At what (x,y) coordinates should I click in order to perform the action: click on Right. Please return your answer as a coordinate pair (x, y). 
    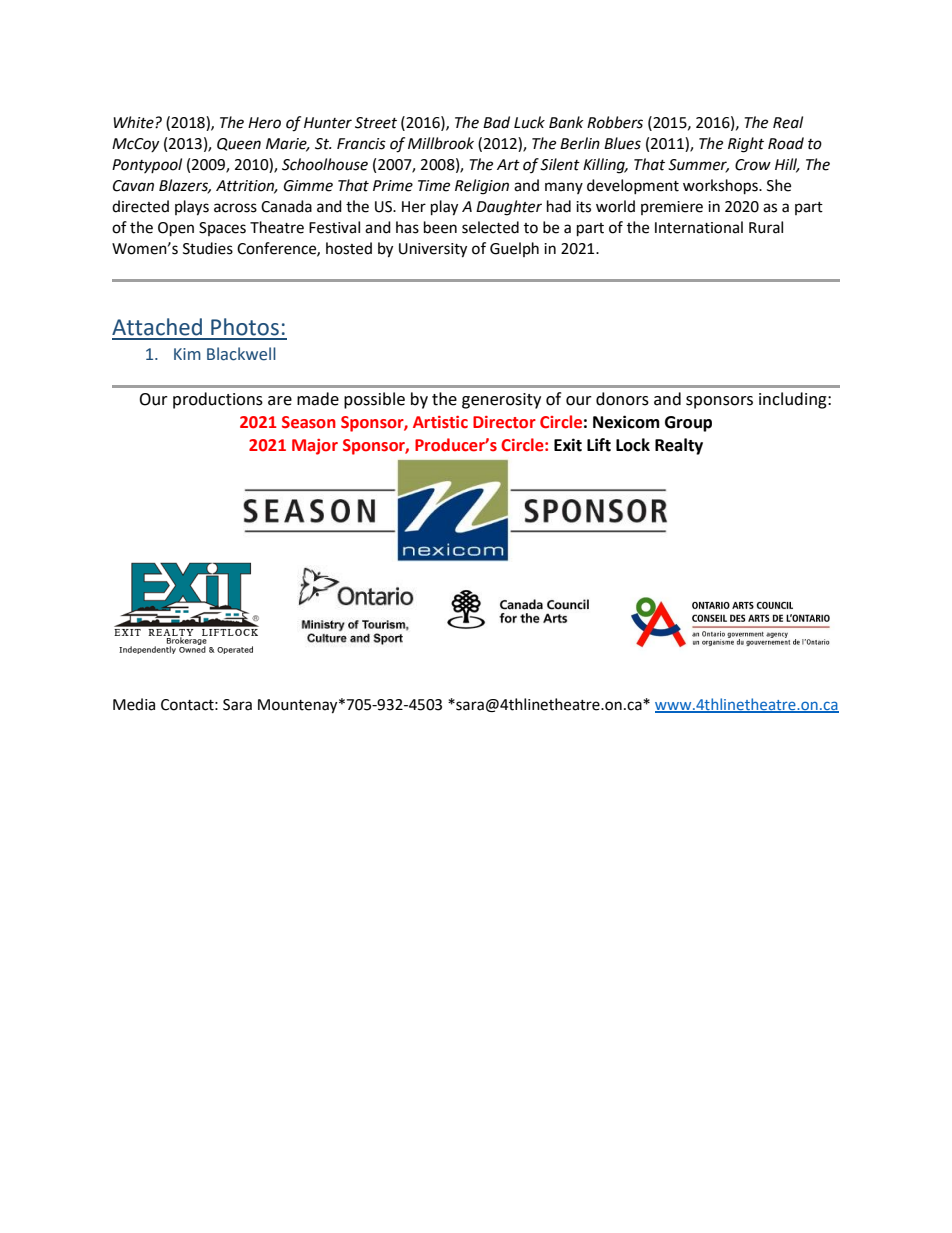
    Looking at the image, I should click on (746, 145).
